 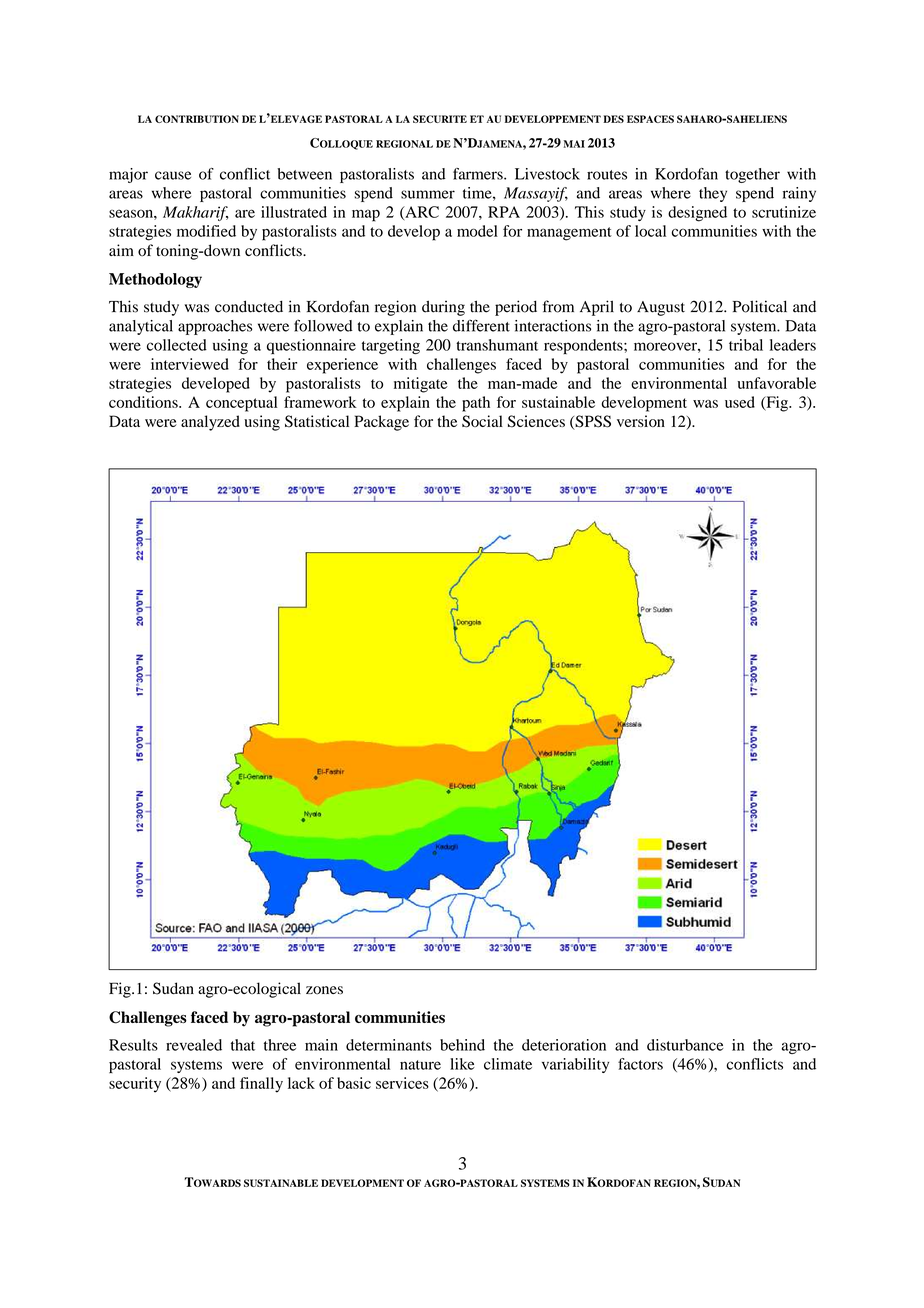 I want to click on analyzed, so click(x=210, y=423).
